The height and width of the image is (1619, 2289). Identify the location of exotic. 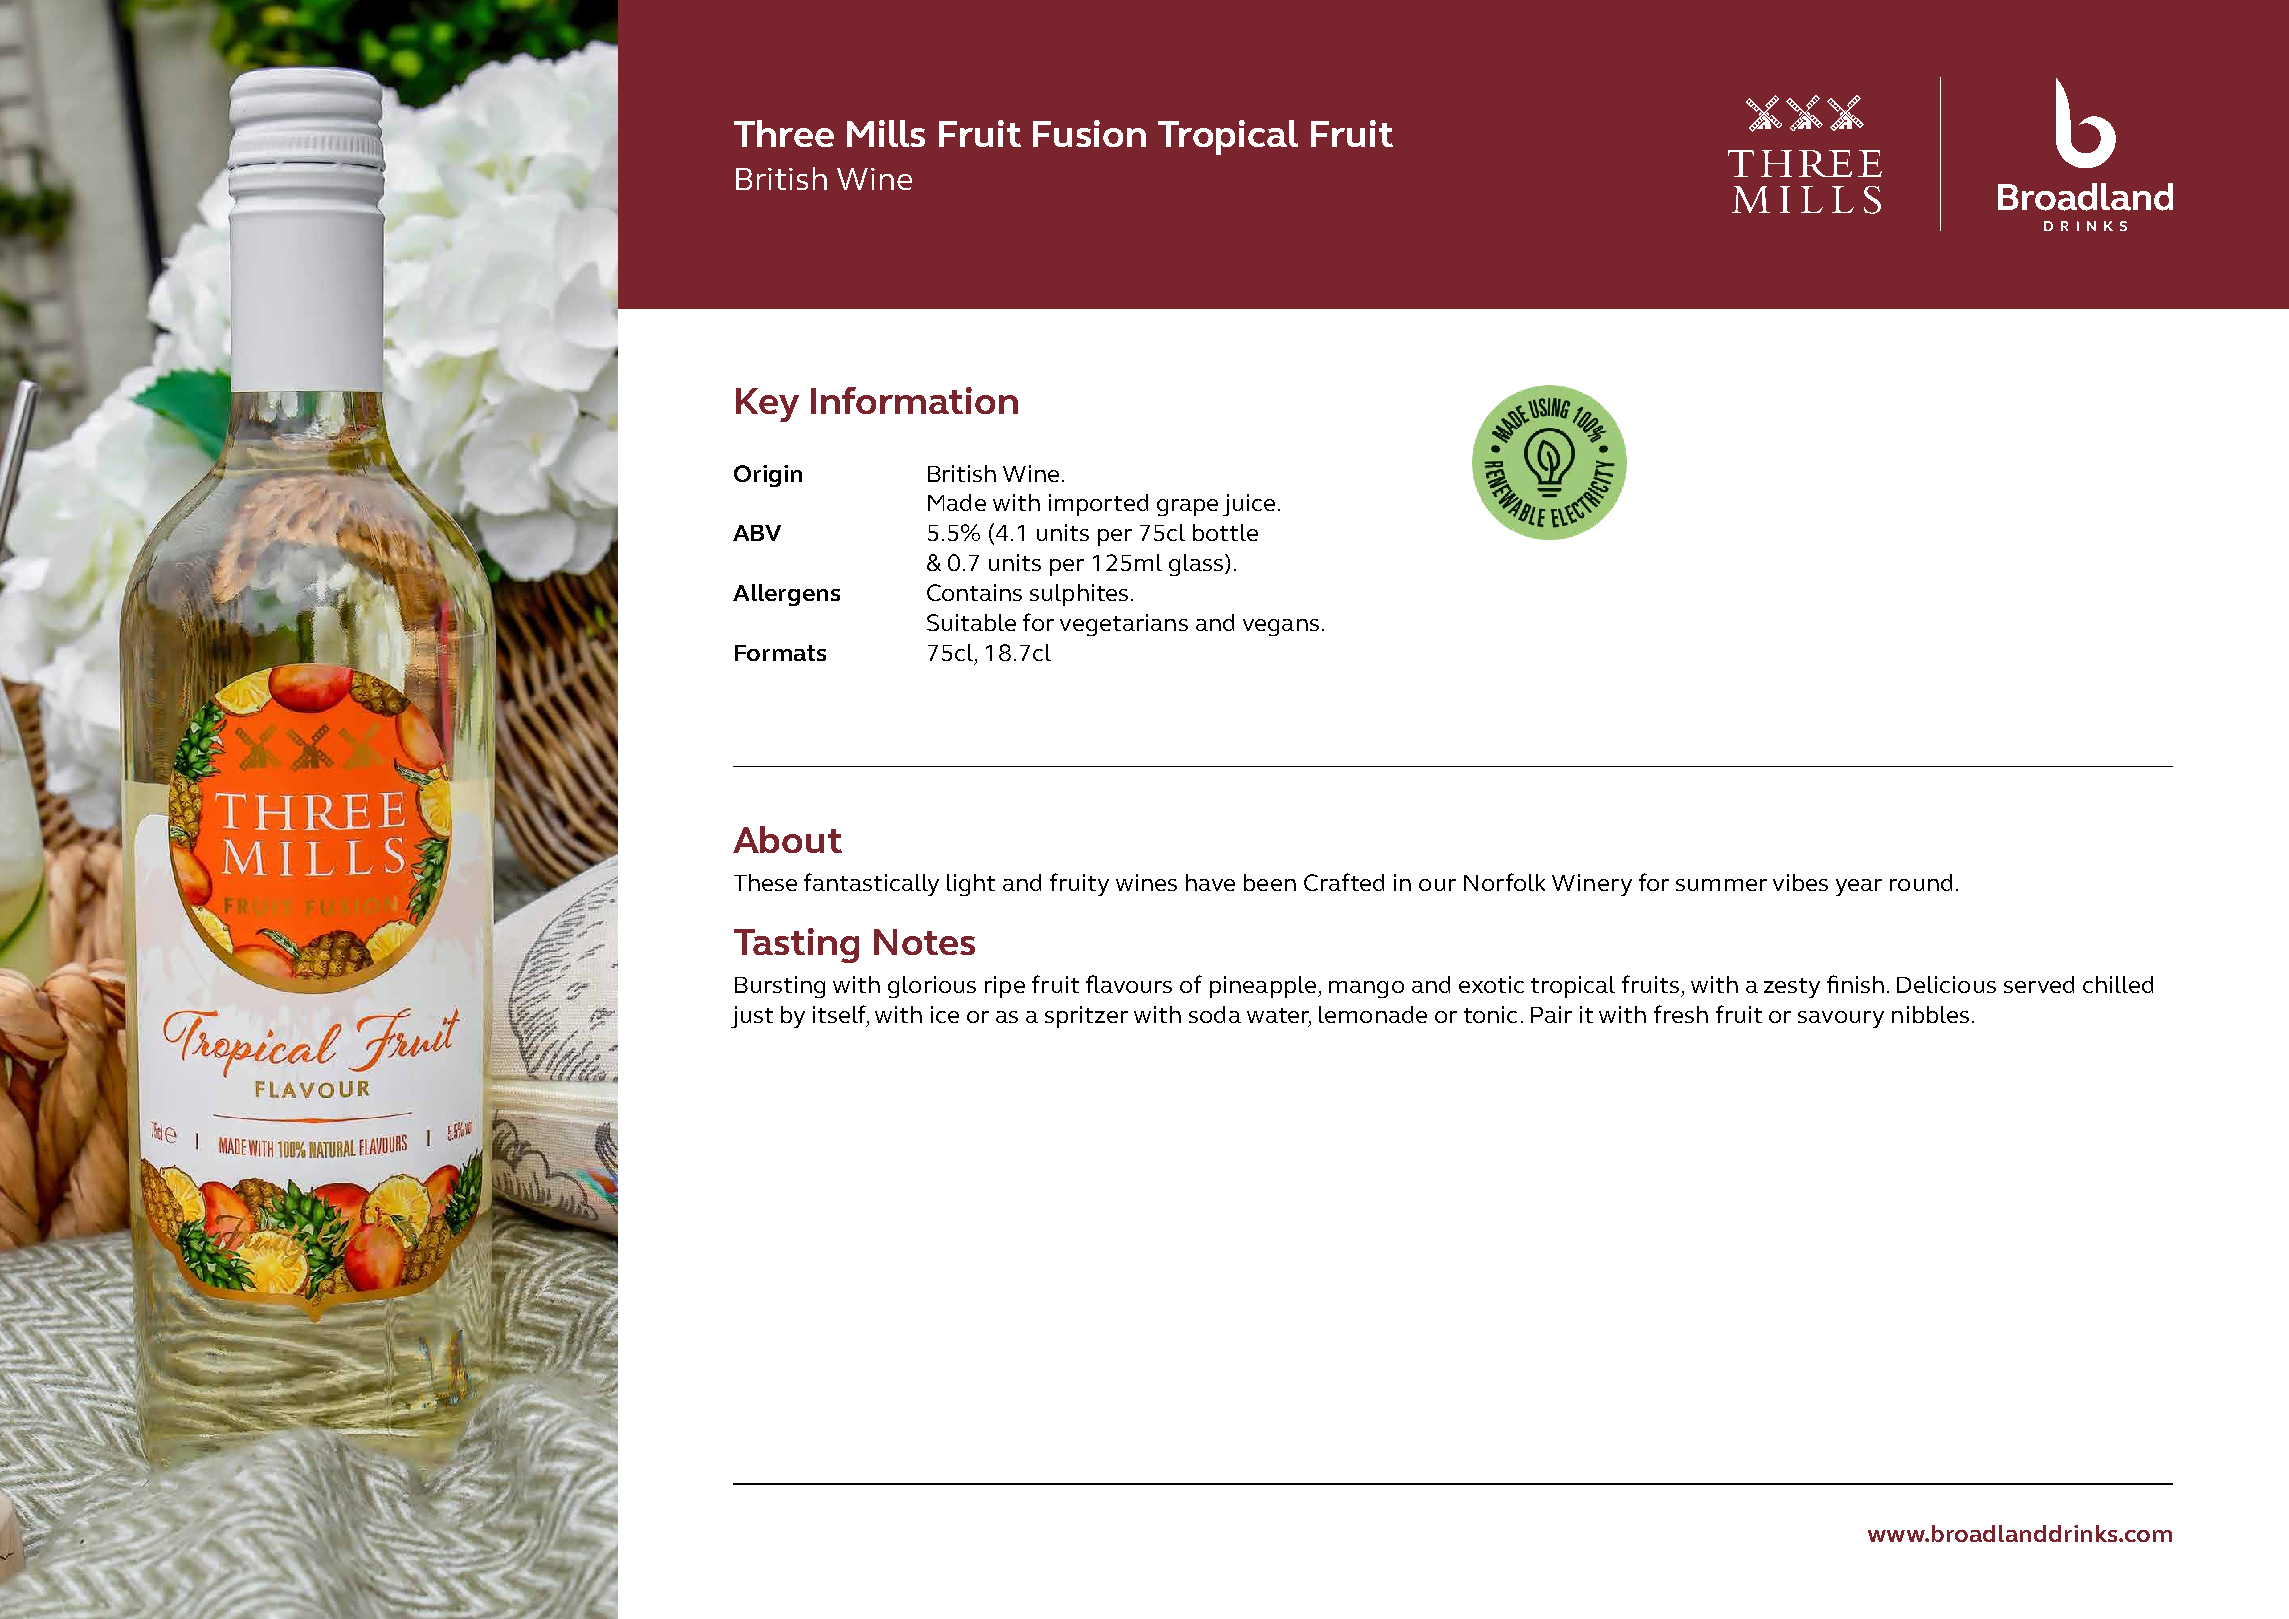
(1491, 984).
